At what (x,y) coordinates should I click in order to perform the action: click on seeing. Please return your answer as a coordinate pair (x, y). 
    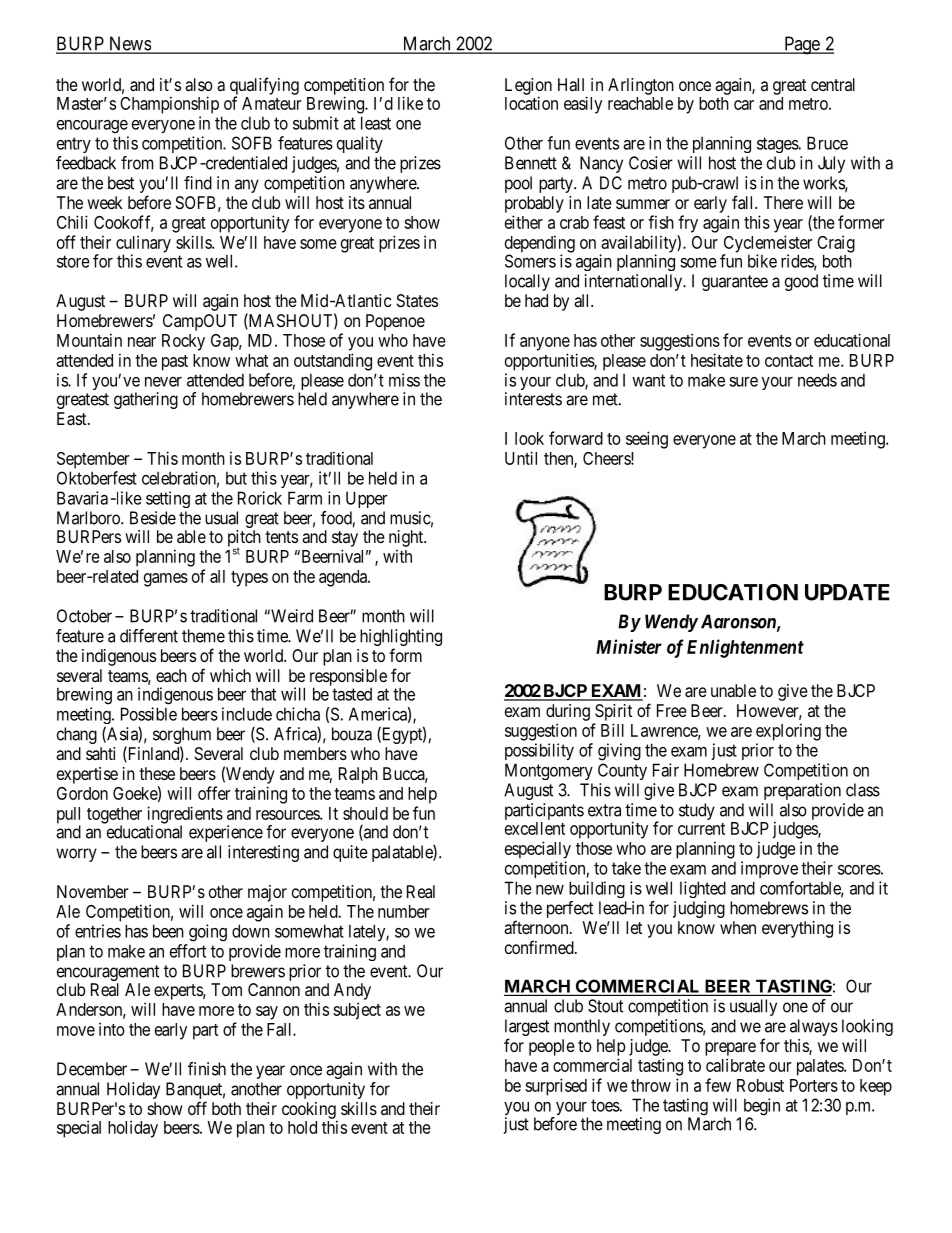
    Looking at the image, I should click on (647, 440).
